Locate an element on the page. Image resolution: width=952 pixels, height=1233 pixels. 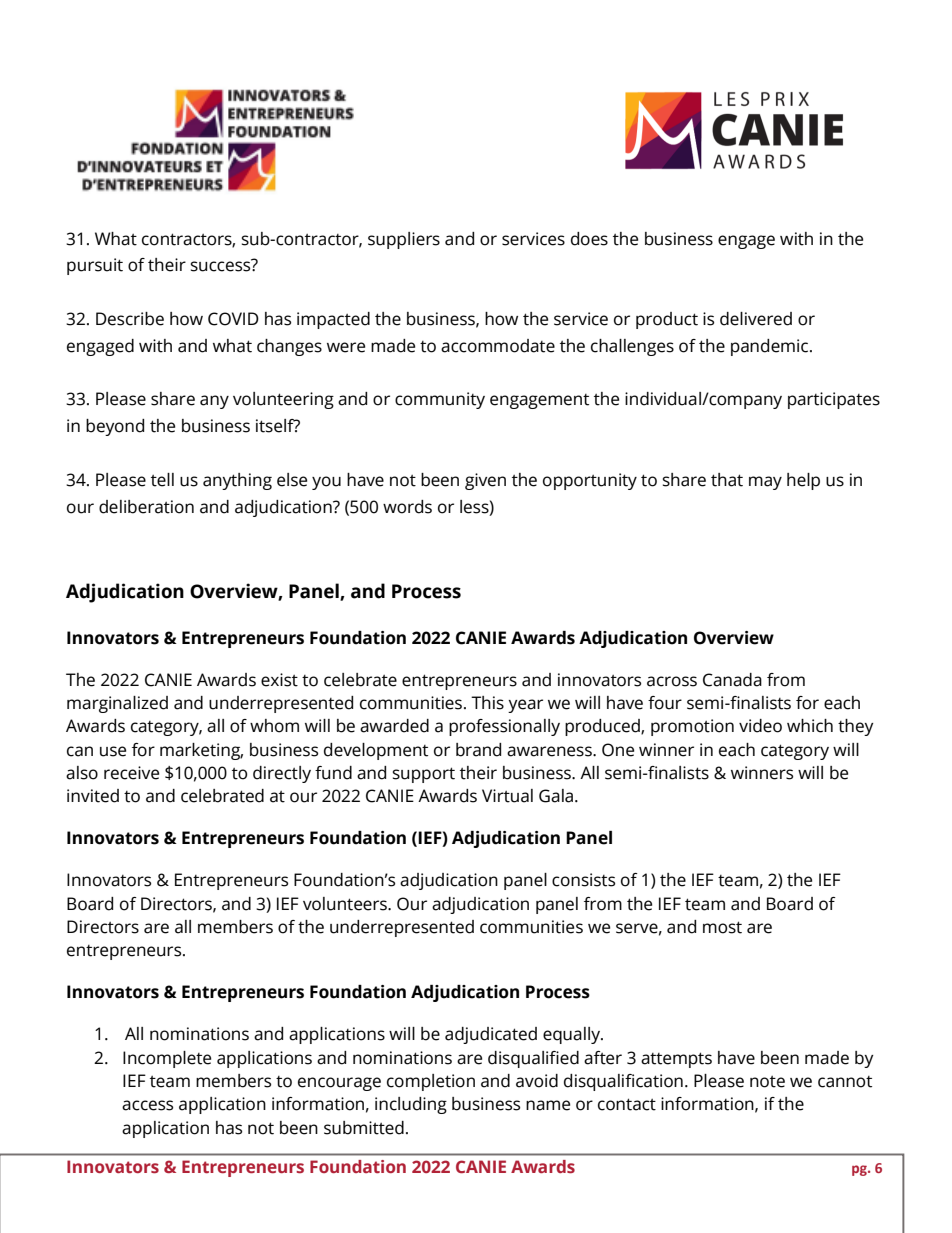
volunteers is located at coordinates (346, 904).
